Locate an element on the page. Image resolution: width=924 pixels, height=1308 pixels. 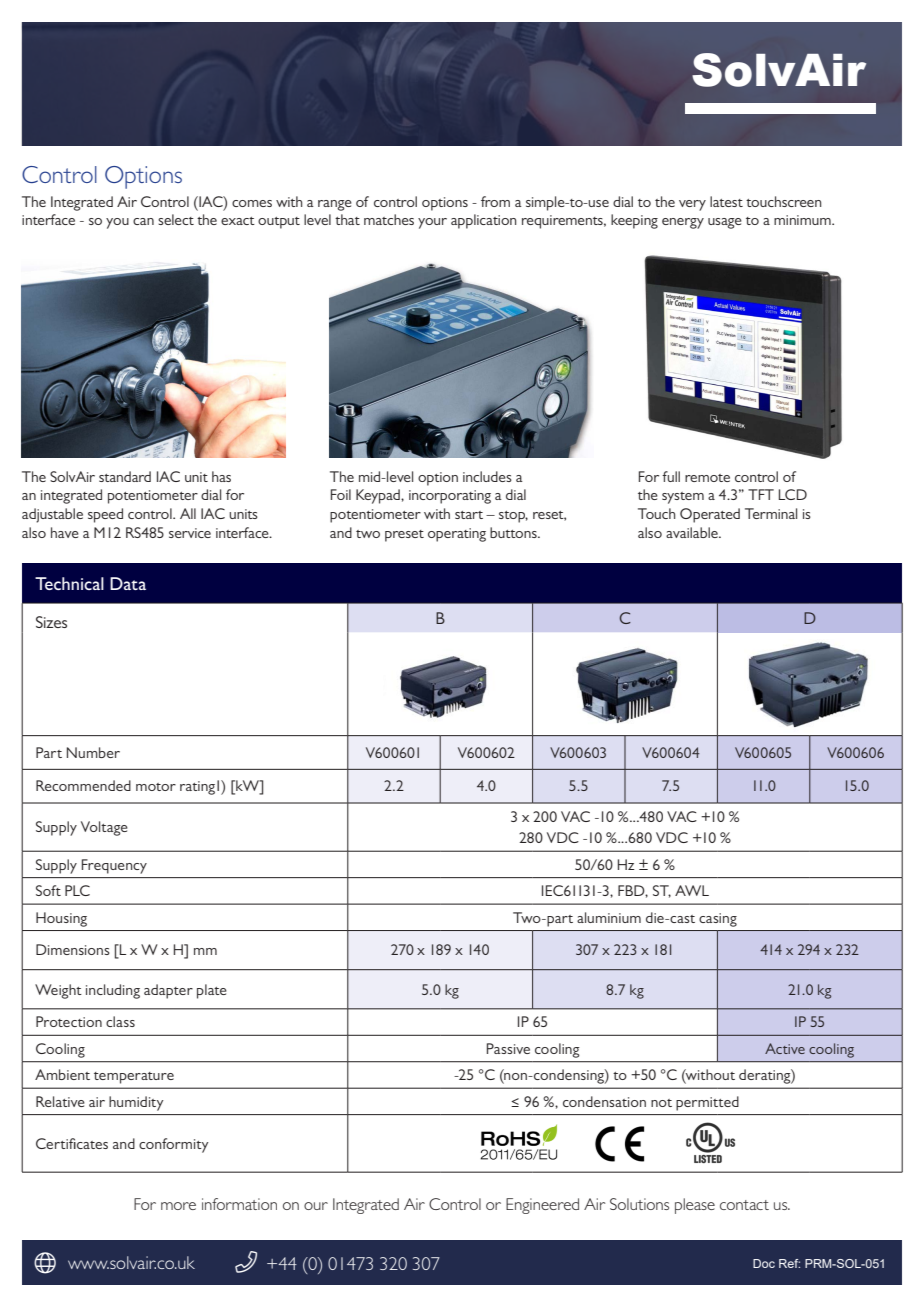
standard is located at coordinates (125, 476).
